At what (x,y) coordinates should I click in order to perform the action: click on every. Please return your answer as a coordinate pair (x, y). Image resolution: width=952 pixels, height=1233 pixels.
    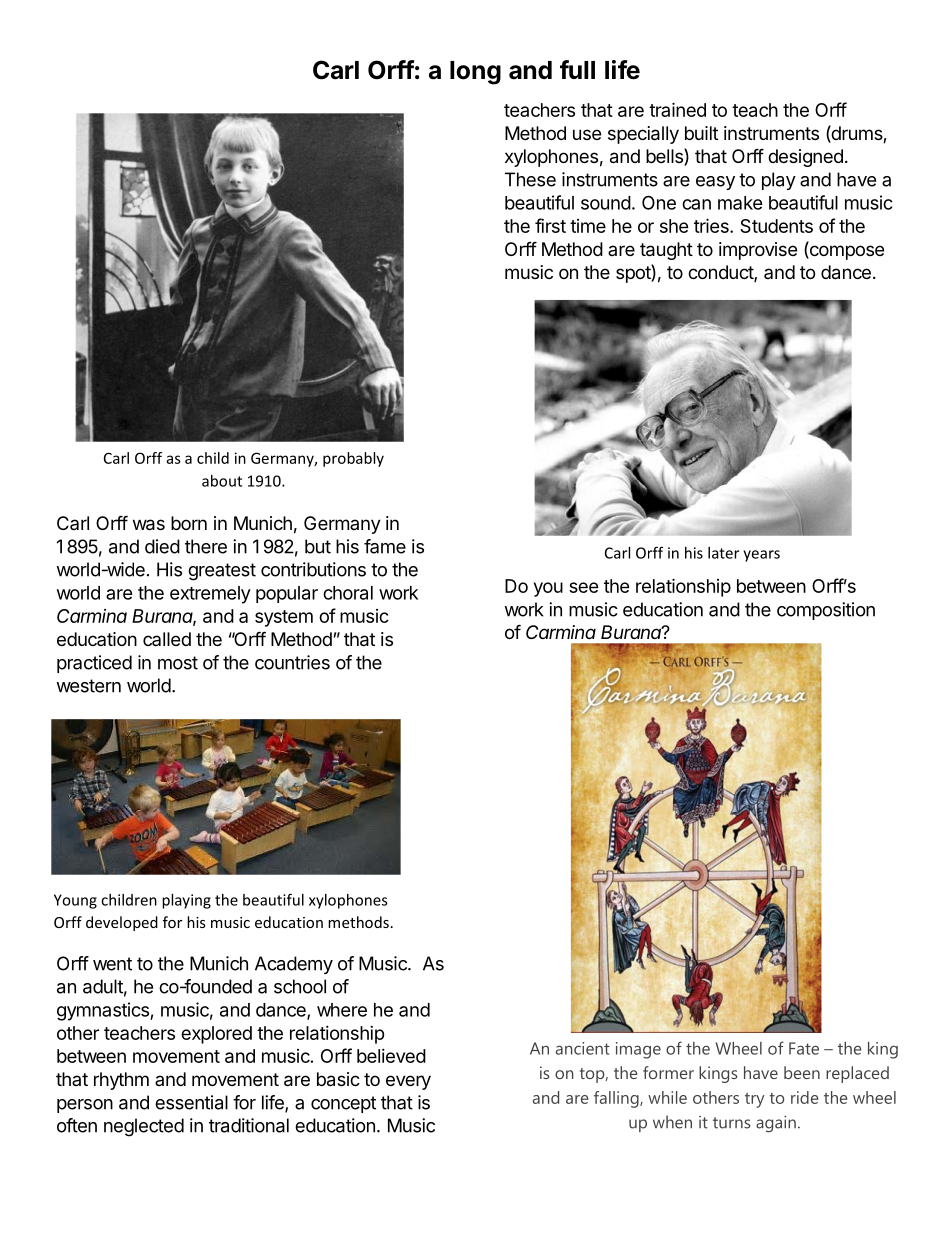
    Looking at the image, I should click on (408, 1082).
